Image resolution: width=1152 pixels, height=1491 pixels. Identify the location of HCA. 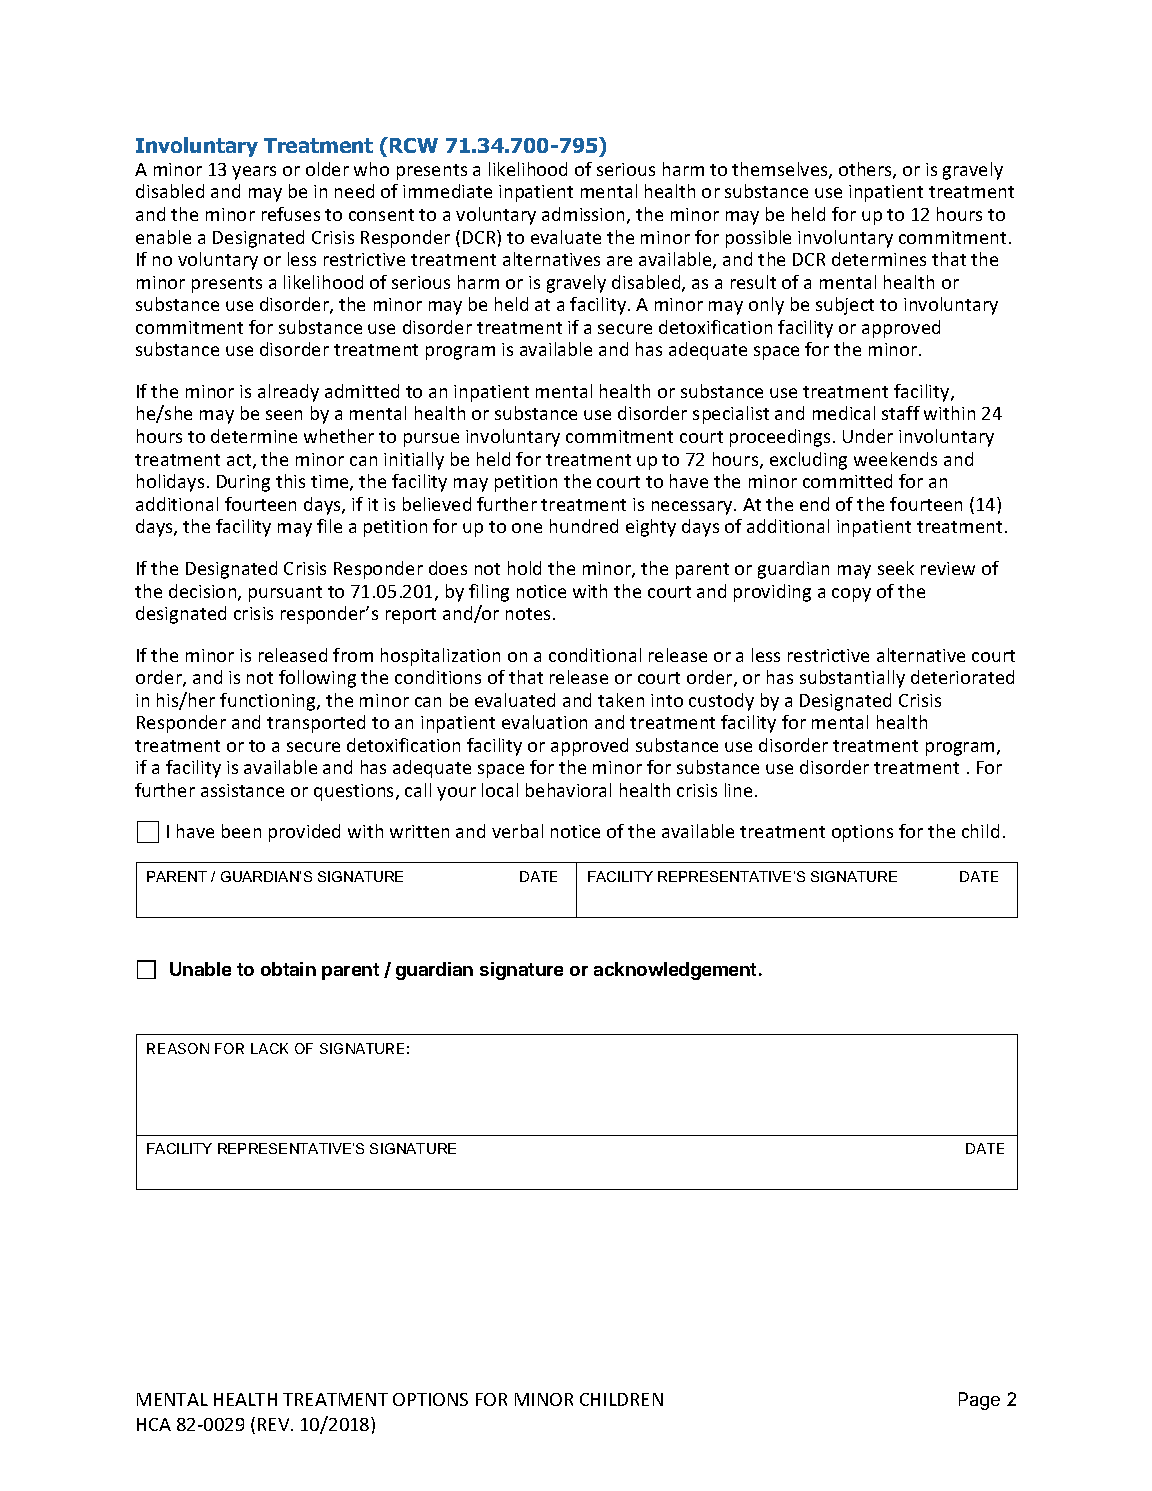
(154, 1424).
